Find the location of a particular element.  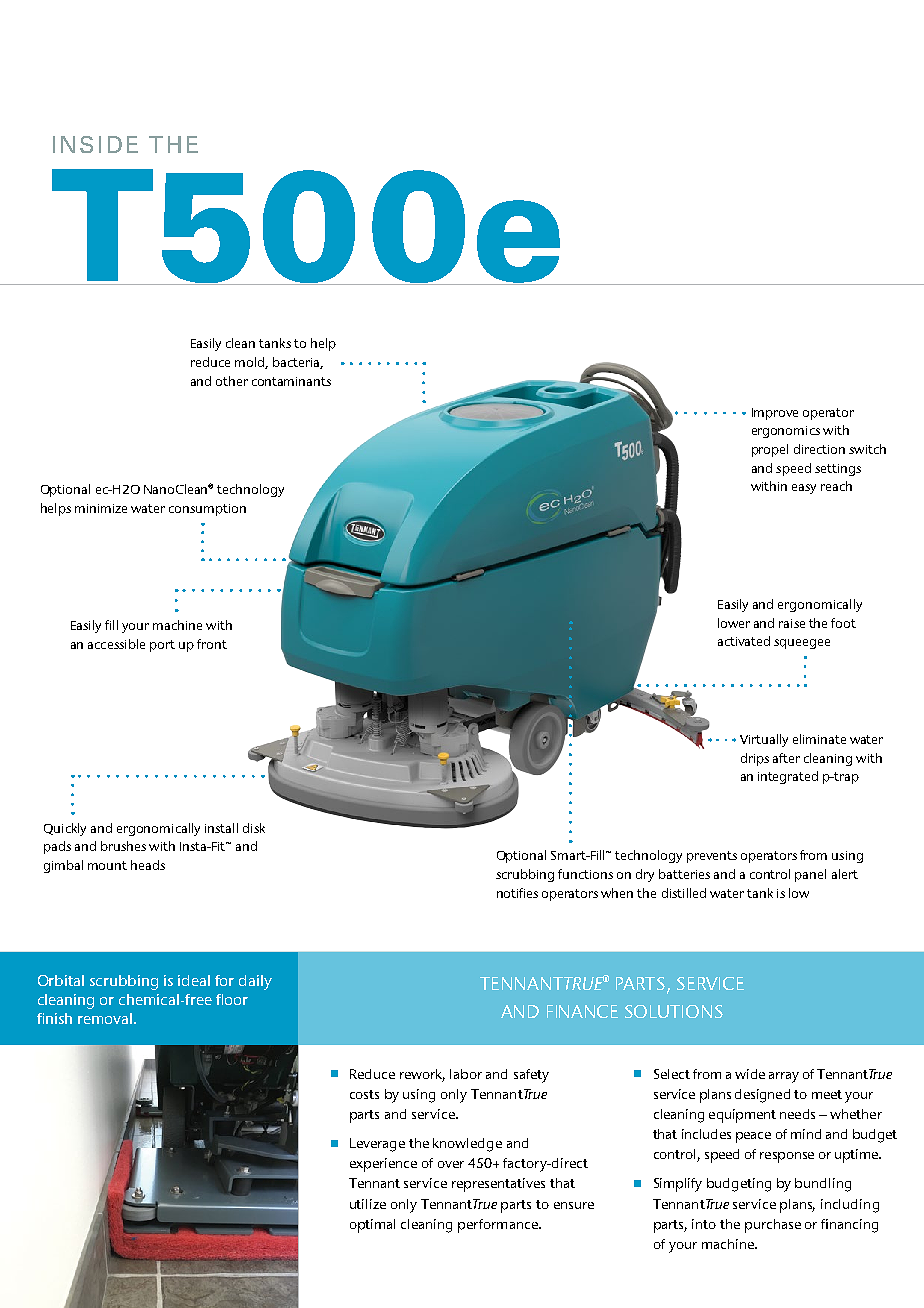

panel is located at coordinates (810, 875).
